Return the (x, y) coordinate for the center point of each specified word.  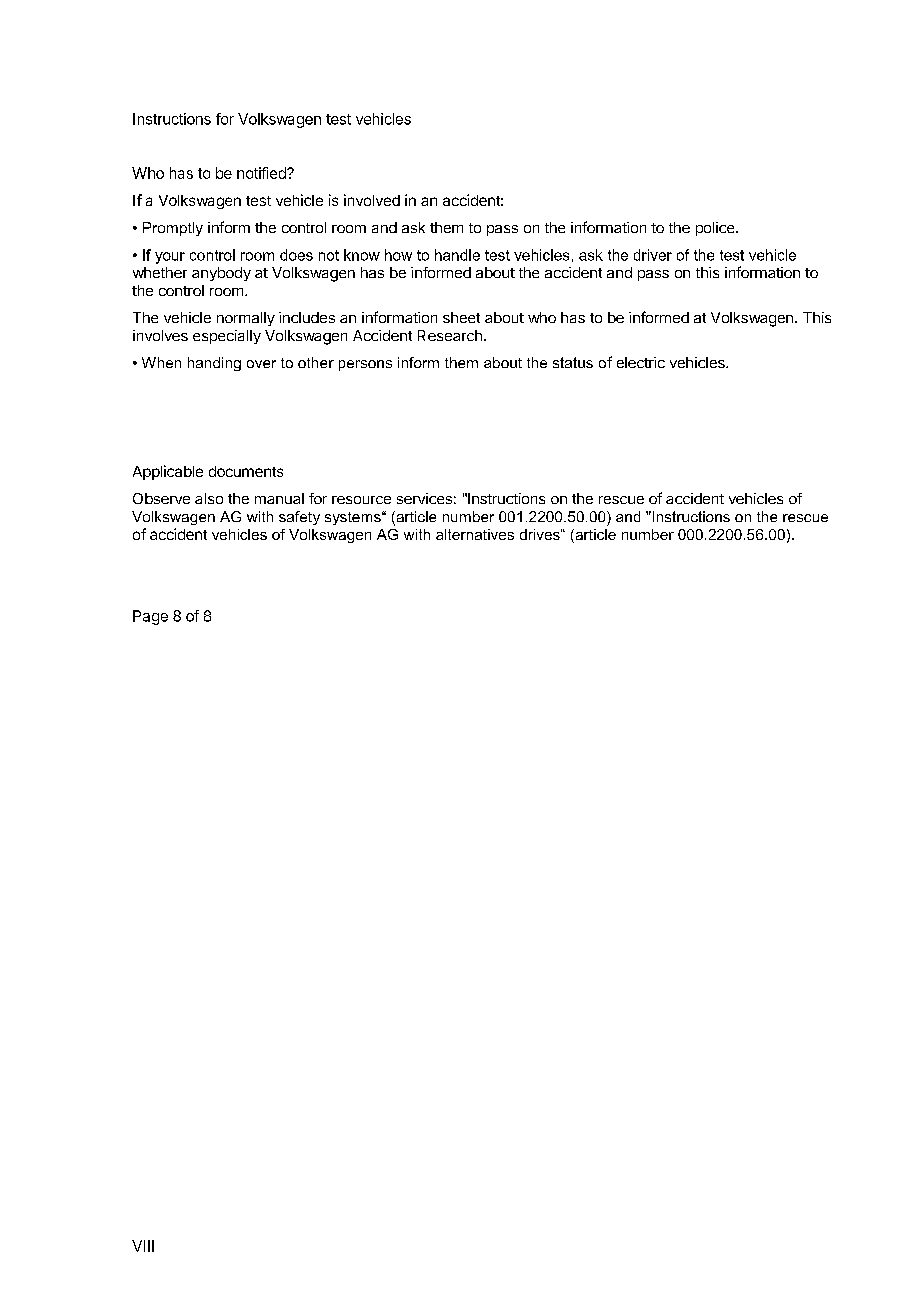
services (424, 498)
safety (299, 518)
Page (150, 617)
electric (641, 362)
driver (653, 255)
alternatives (475, 534)
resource (361, 500)
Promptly (173, 229)
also (209, 498)
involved (372, 200)
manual (279, 498)
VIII (143, 1246)
